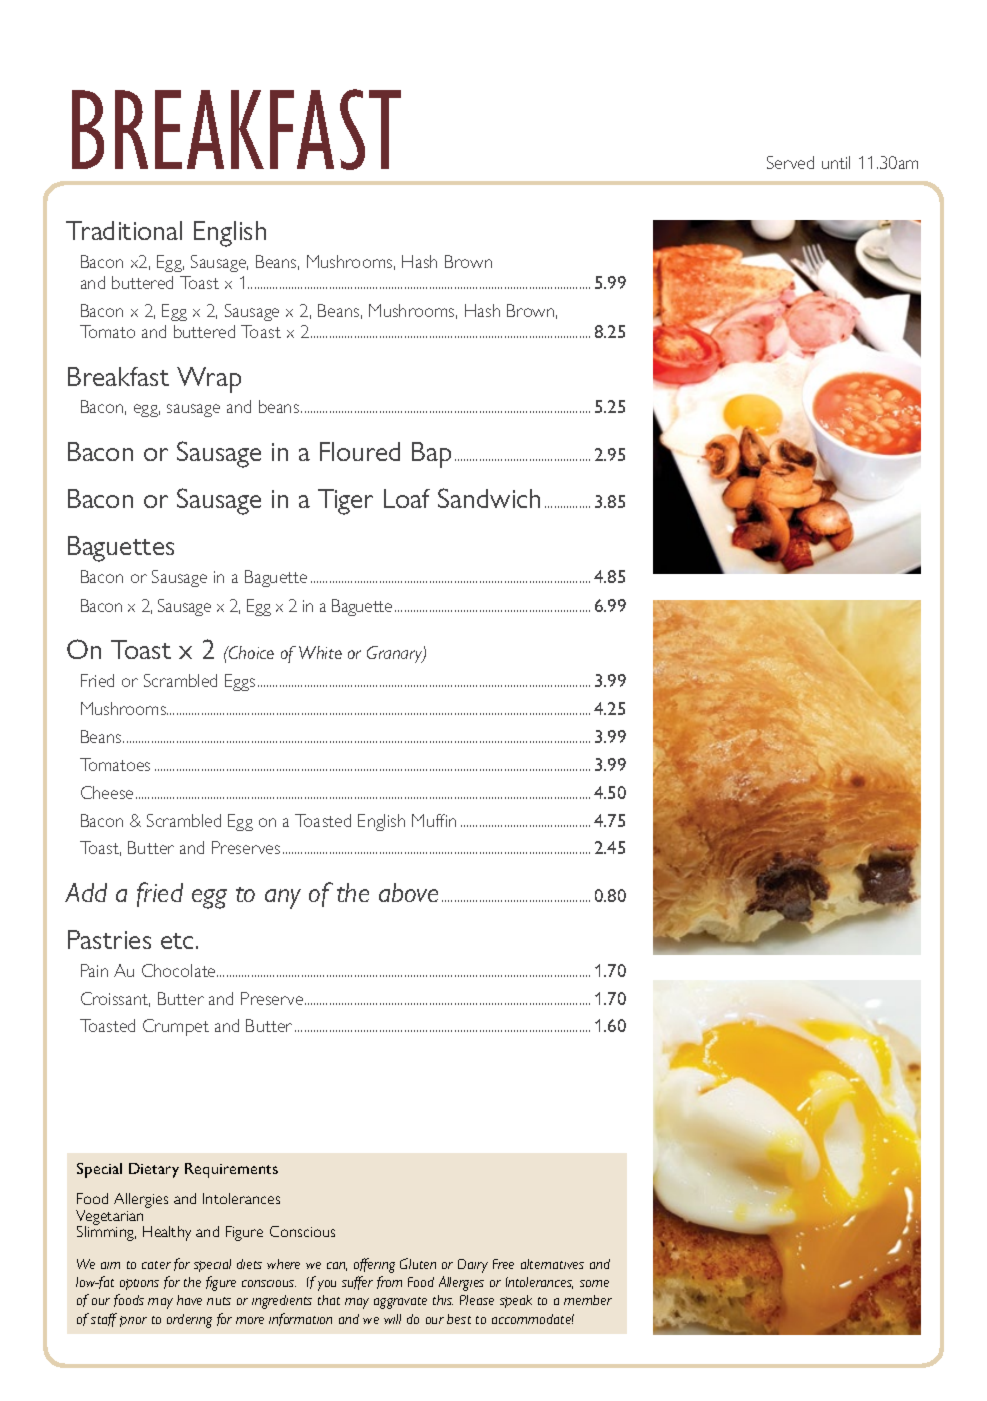 Image resolution: width=987 pixels, height=1401 pixels. I want to click on Loaf, so click(407, 498).
